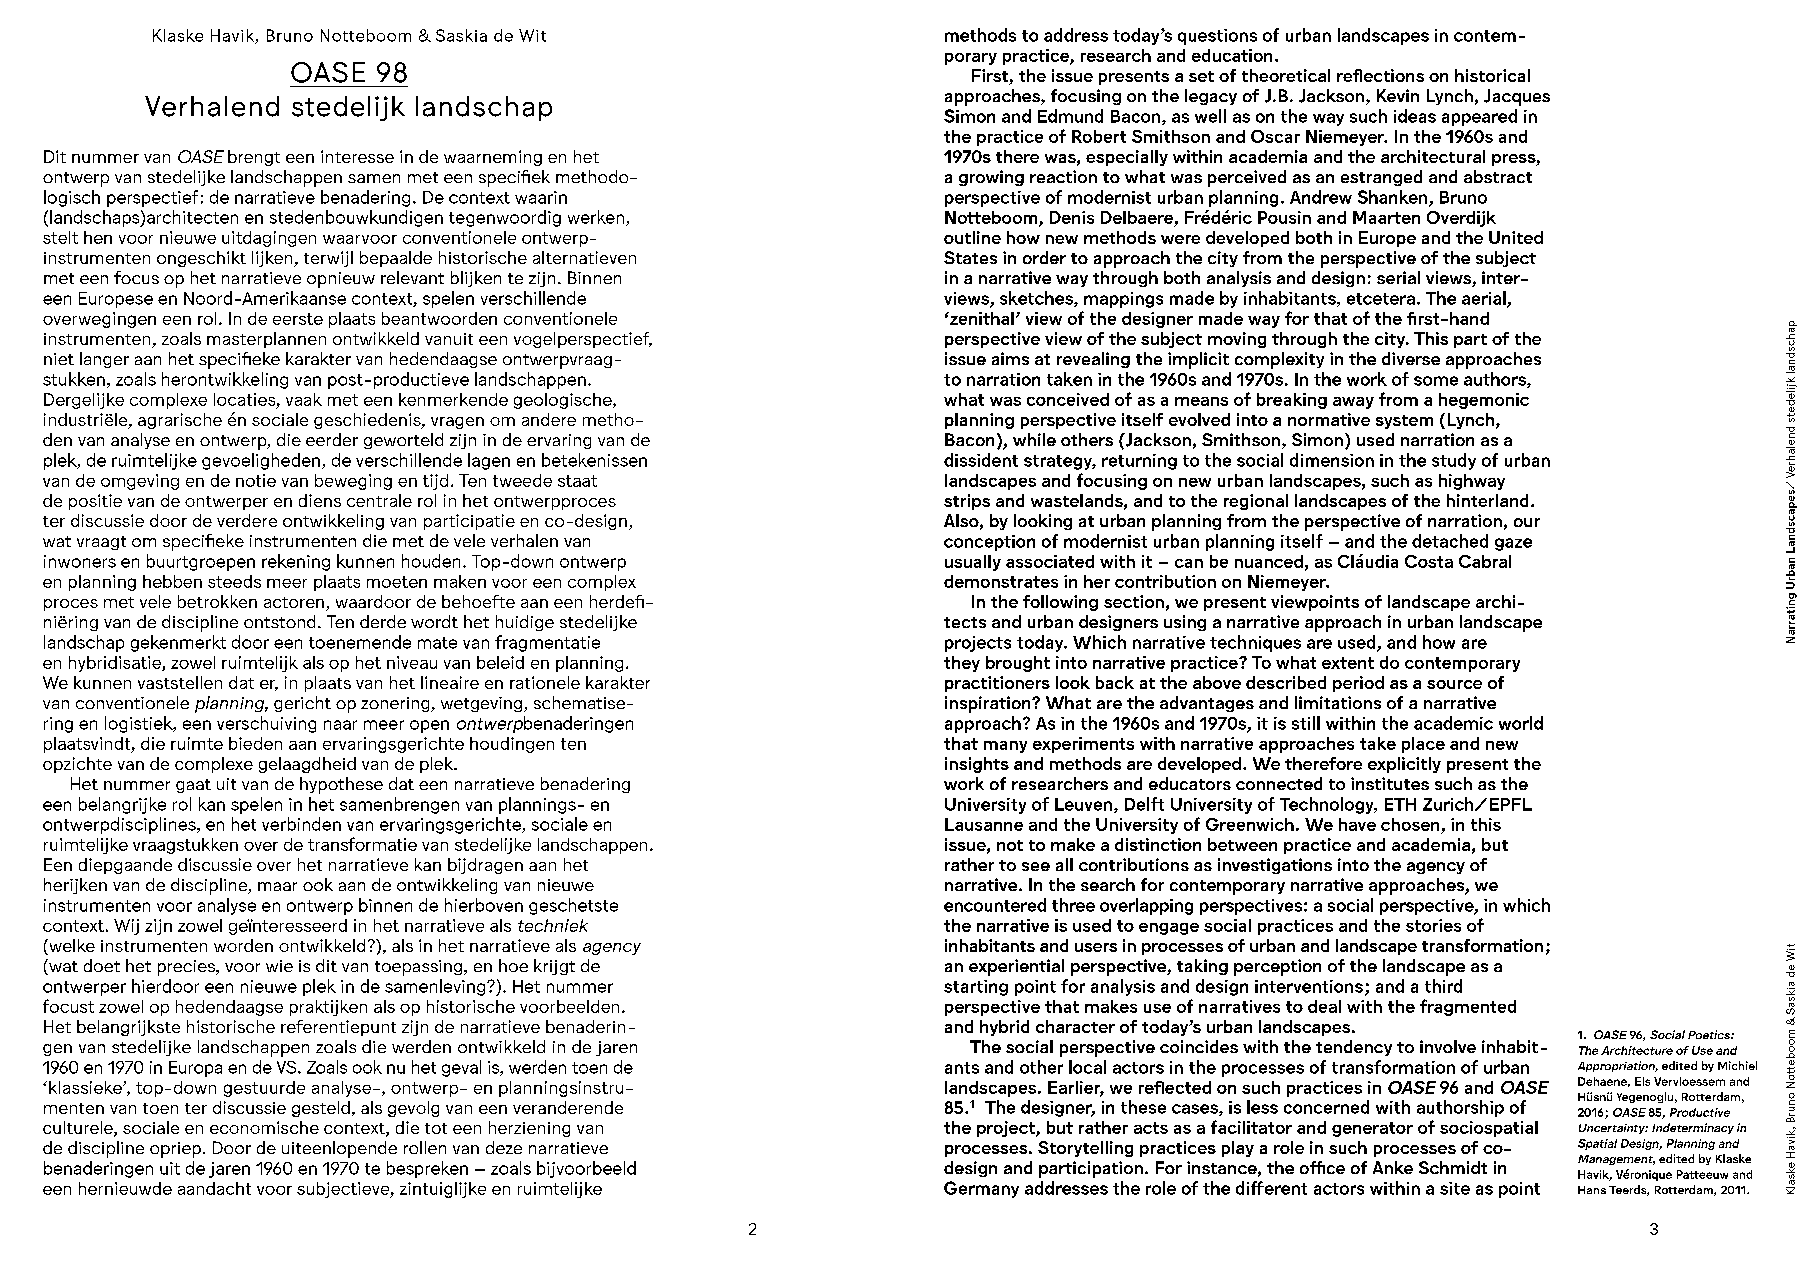  I want to click on historical, so click(1492, 75).
